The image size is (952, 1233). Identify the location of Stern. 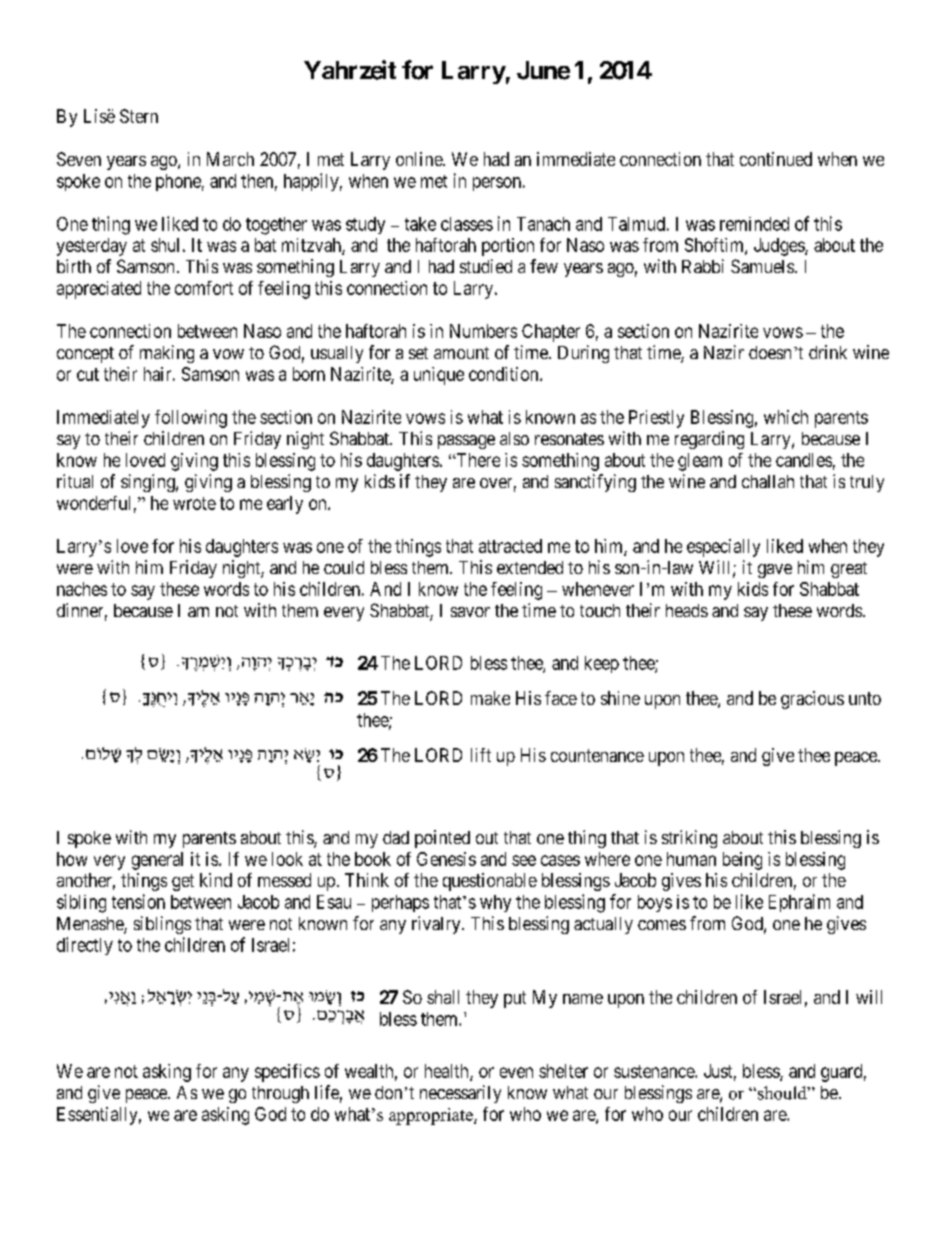
(139, 116).
